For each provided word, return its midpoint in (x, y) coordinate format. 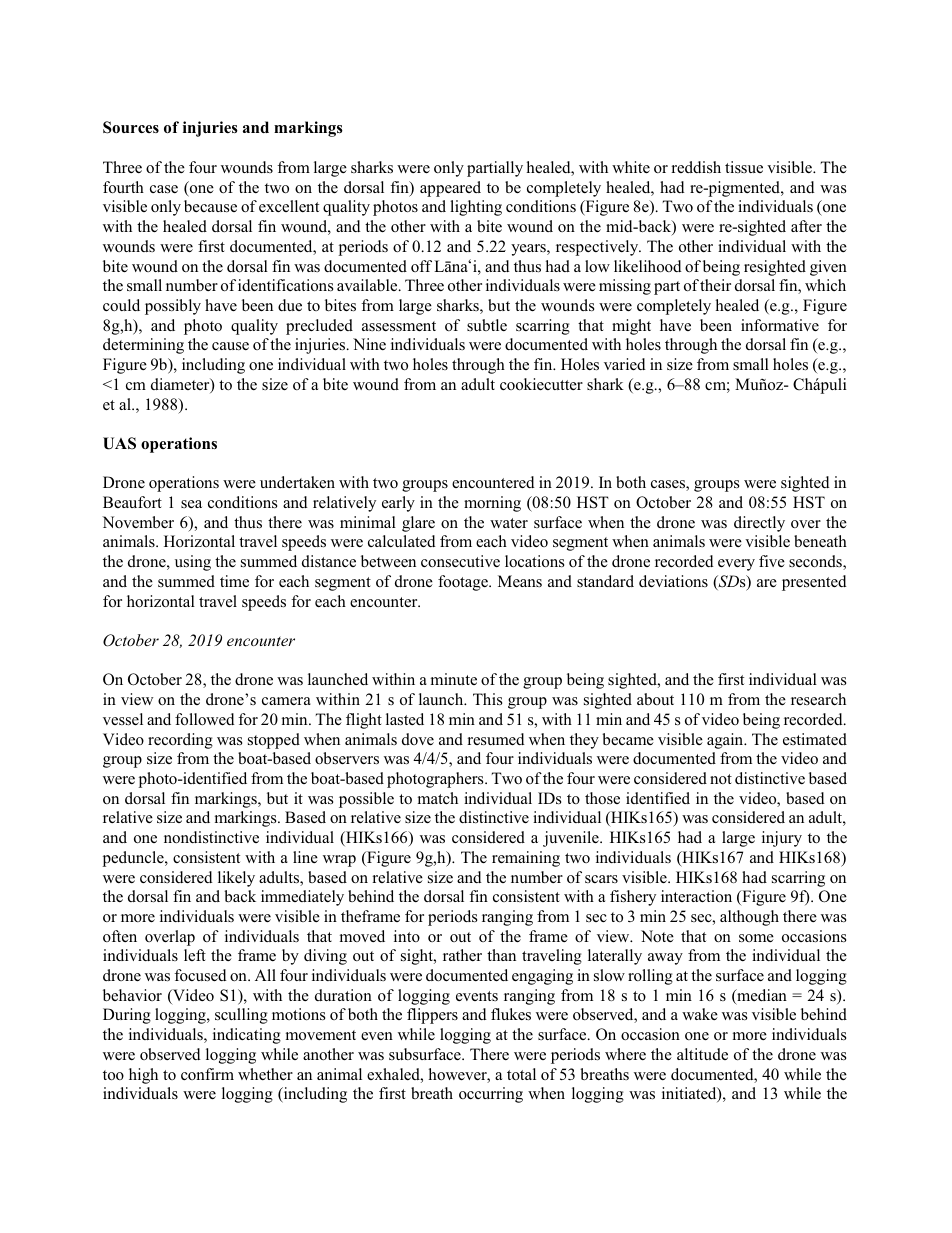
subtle (487, 325)
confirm (207, 1074)
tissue (744, 167)
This (487, 699)
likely (236, 879)
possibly (173, 307)
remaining (526, 859)
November (138, 522)
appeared (450, 189)
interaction (696, 896)
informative (780, 325)
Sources (131, 127)
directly (759, 524)
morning (492, 504)
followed (205, 719)
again (726, 741)
